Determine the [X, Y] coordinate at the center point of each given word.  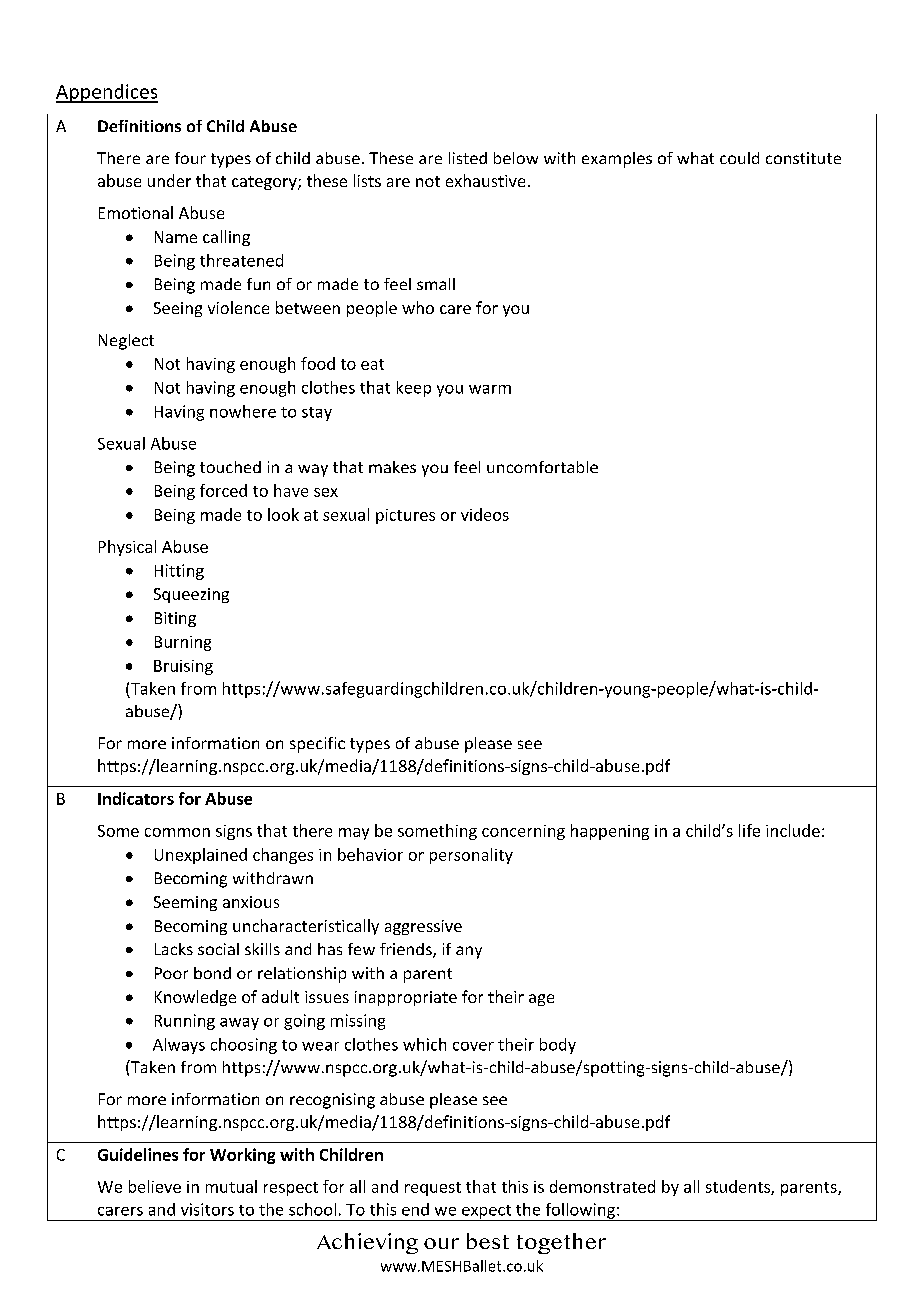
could [739, 158]
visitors [207, 1209]
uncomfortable [542, 467]
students [739, 1187]
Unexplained [201, 856]
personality [471, 856]
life [749, 830]
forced [223, 490]
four [190, 158]
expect [486, 1213]
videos [485, 514]
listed [468, 158]
